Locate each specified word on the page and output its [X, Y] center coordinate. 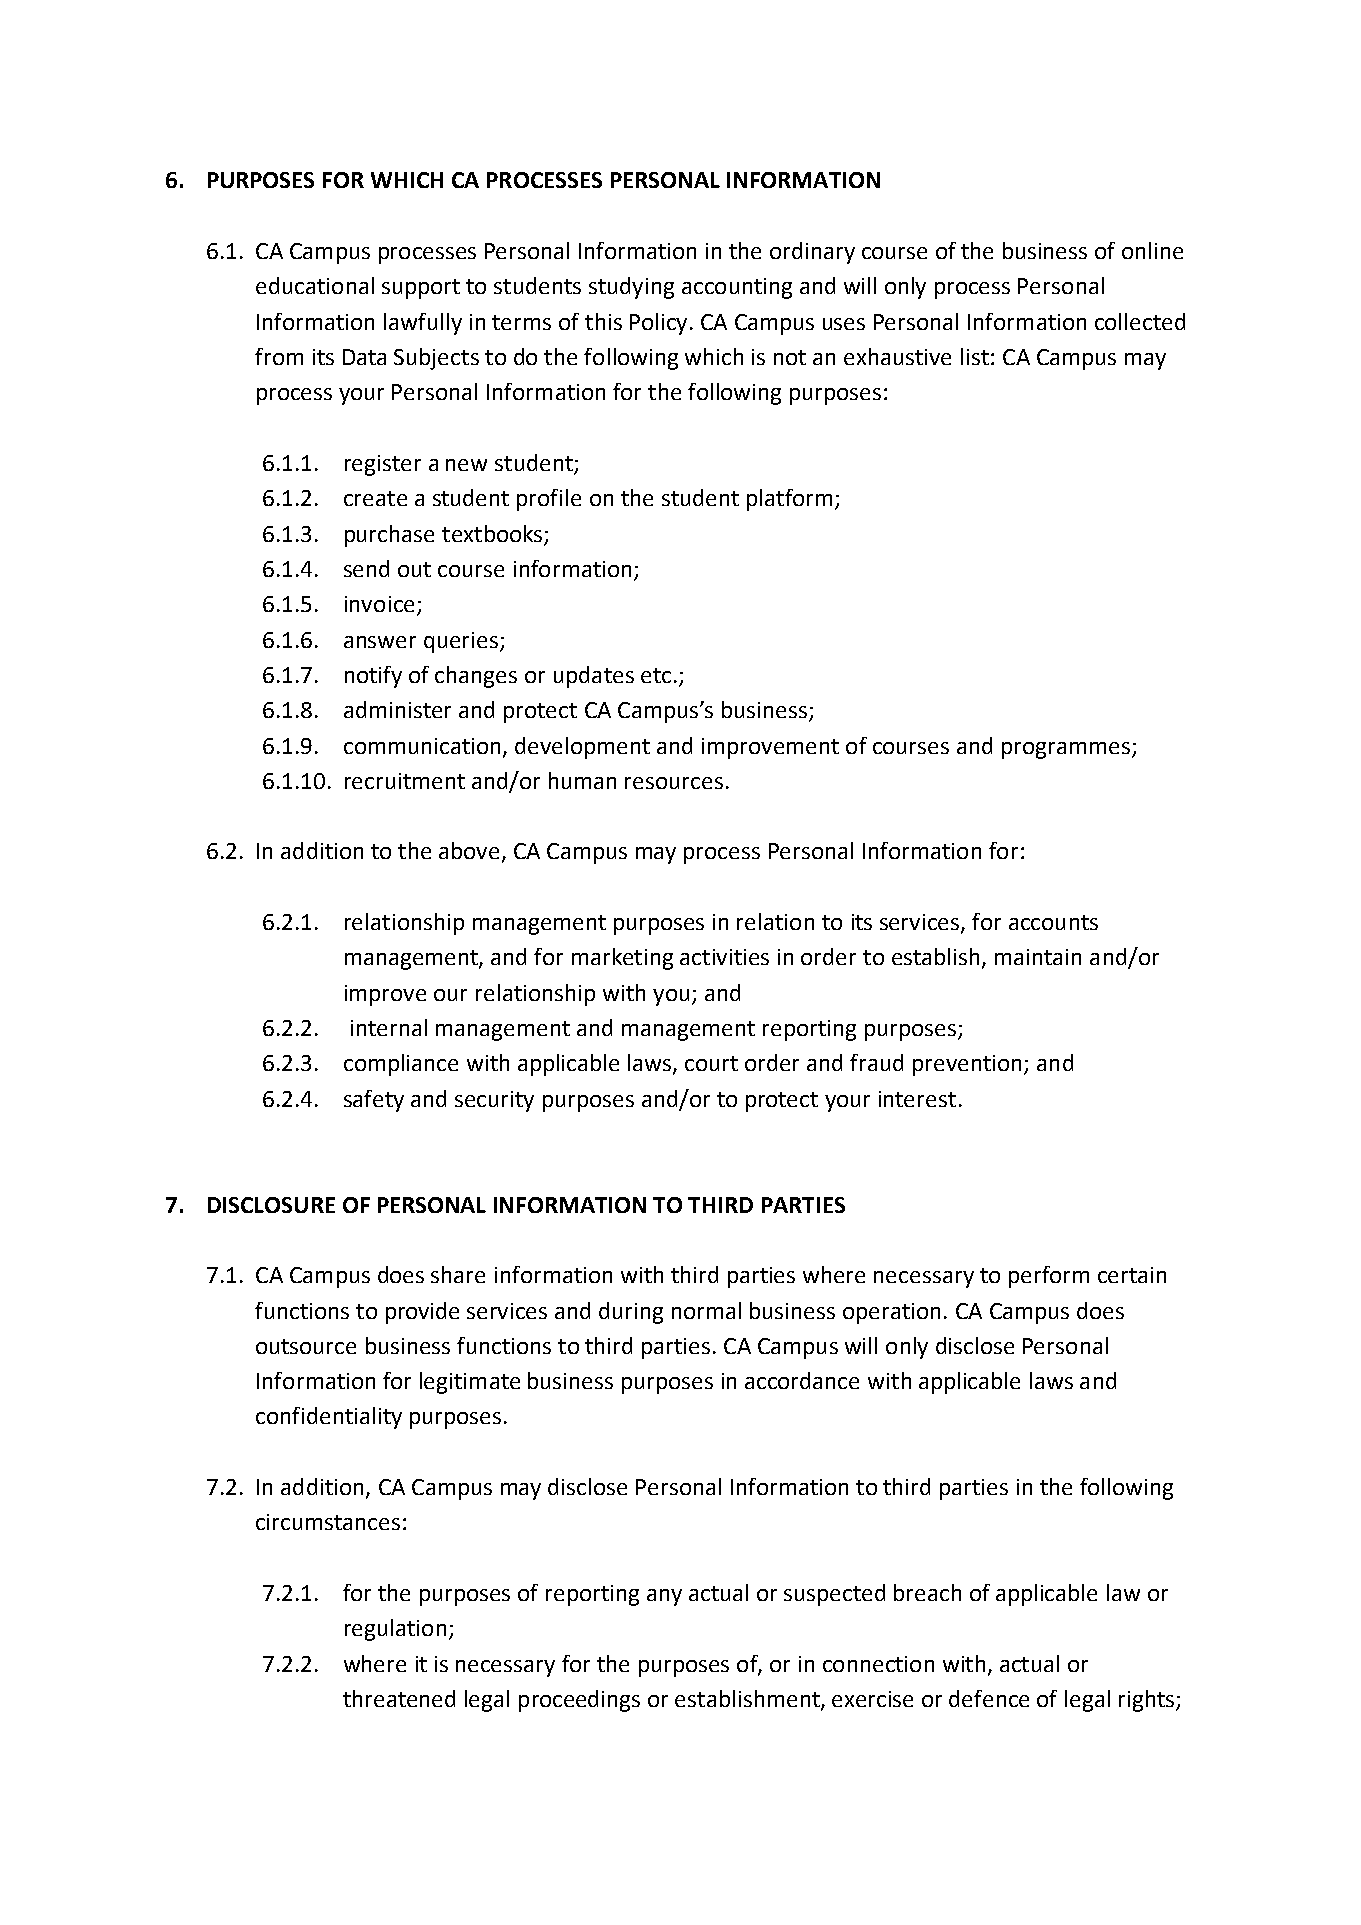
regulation [395, 1630]
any [664, 1597]
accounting [737, 288]
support [421, 289]
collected [1140, 321]
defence [989, 1698]
